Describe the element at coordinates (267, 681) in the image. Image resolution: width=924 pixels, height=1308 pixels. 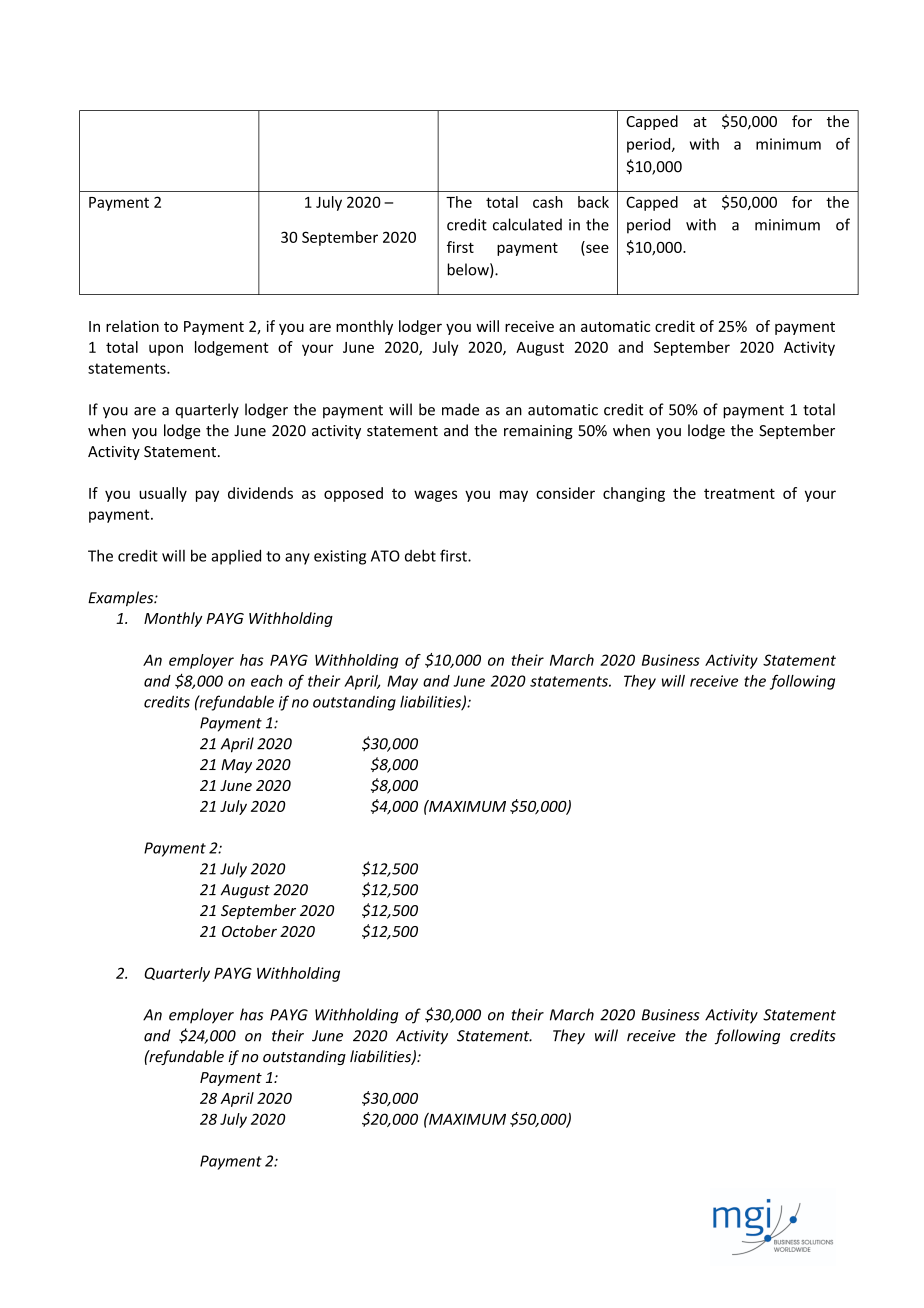
I see `each` at that location.
